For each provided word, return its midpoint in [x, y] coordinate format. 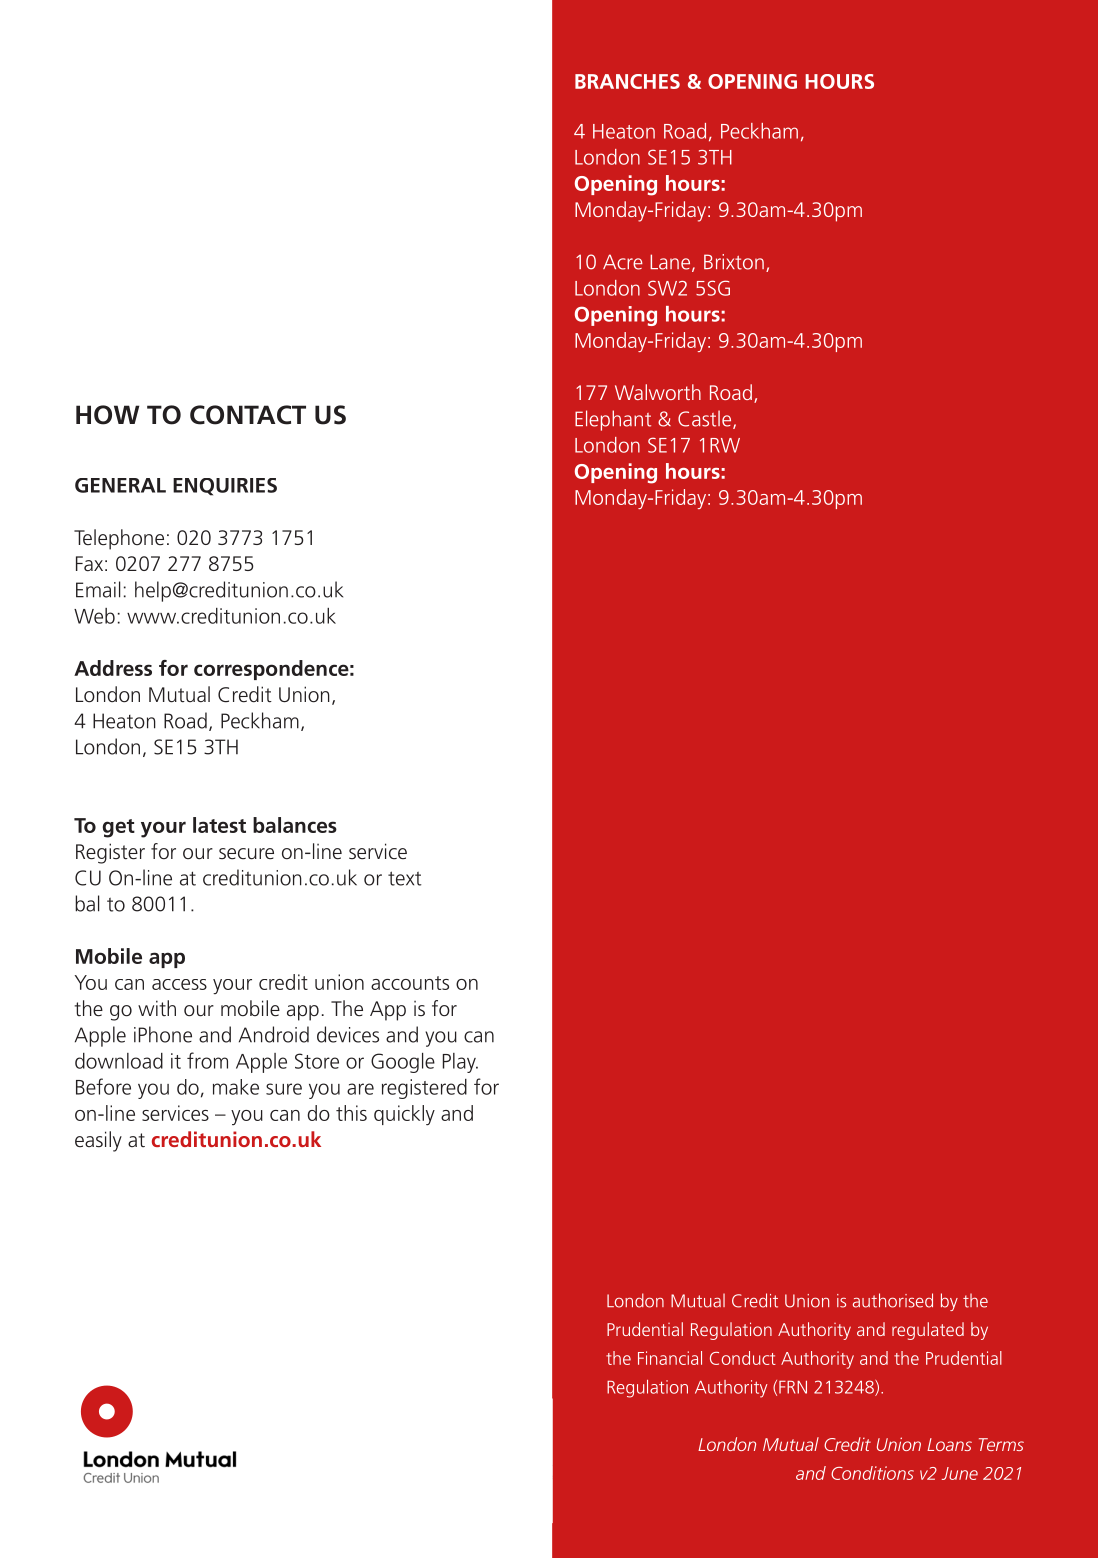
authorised [893, 1300]
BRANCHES [627, 81]
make [236, 1087]
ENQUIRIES [225, 487]
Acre [623, 262]
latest [219, 825]
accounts [410, 983]
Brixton [734, 262]
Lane [670, 262]
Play [460, 1063]
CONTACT [248, 415]
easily [98, 1141]
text [404, 878]
